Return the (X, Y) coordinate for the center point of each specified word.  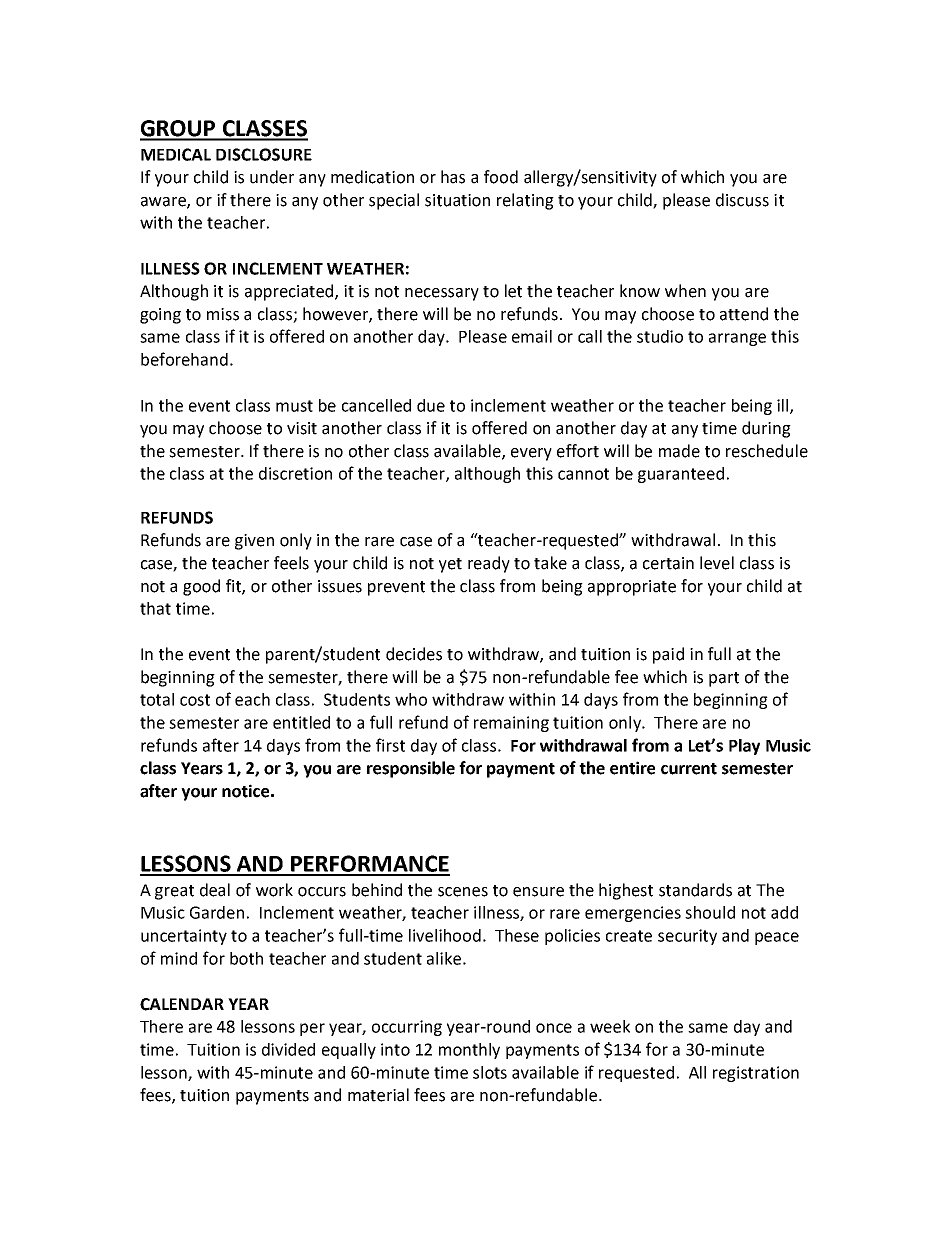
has (453, 177)
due (431, 405)
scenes (463, 892)
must (294, 406)
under (272, 177)
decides (414, 654)
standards (695, 890)
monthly (469, 1051)
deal (215, 890)
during (766, 429)
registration (756, 1074)
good (201, 587)
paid (668, 655)
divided (288, 1049)
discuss (742, 200)
